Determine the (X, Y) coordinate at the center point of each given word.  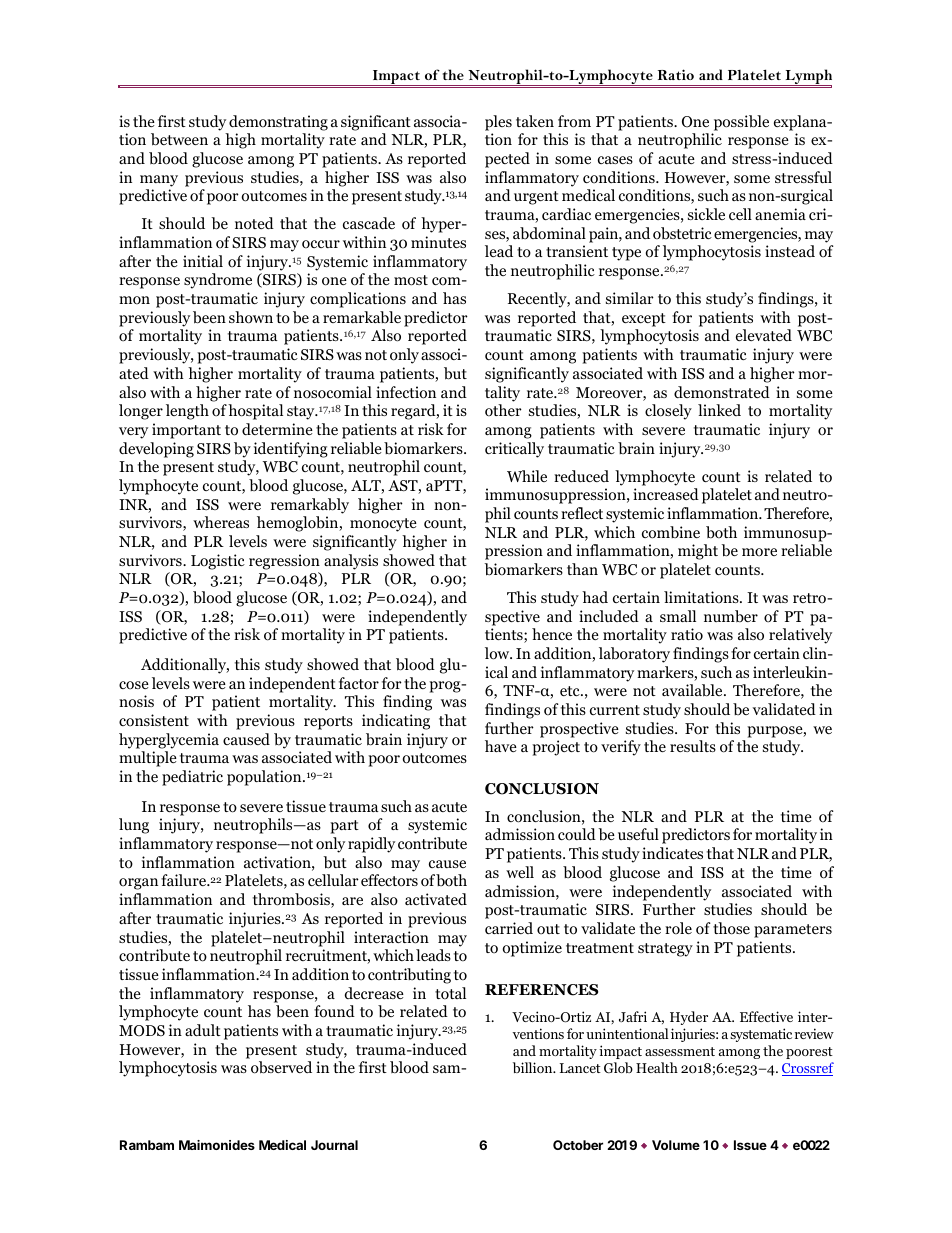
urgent (536, 198)
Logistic (218, 562)
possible (741, 123)
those (731, 928)
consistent (154, 720)
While (527, 476)
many (159, 181)
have (501, 746)
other (503, 410)
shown (251, 317)
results (693, 746)
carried (509, 928)
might (698, 552)
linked (719, 410)
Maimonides (217, 1145)
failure (184, 880)
